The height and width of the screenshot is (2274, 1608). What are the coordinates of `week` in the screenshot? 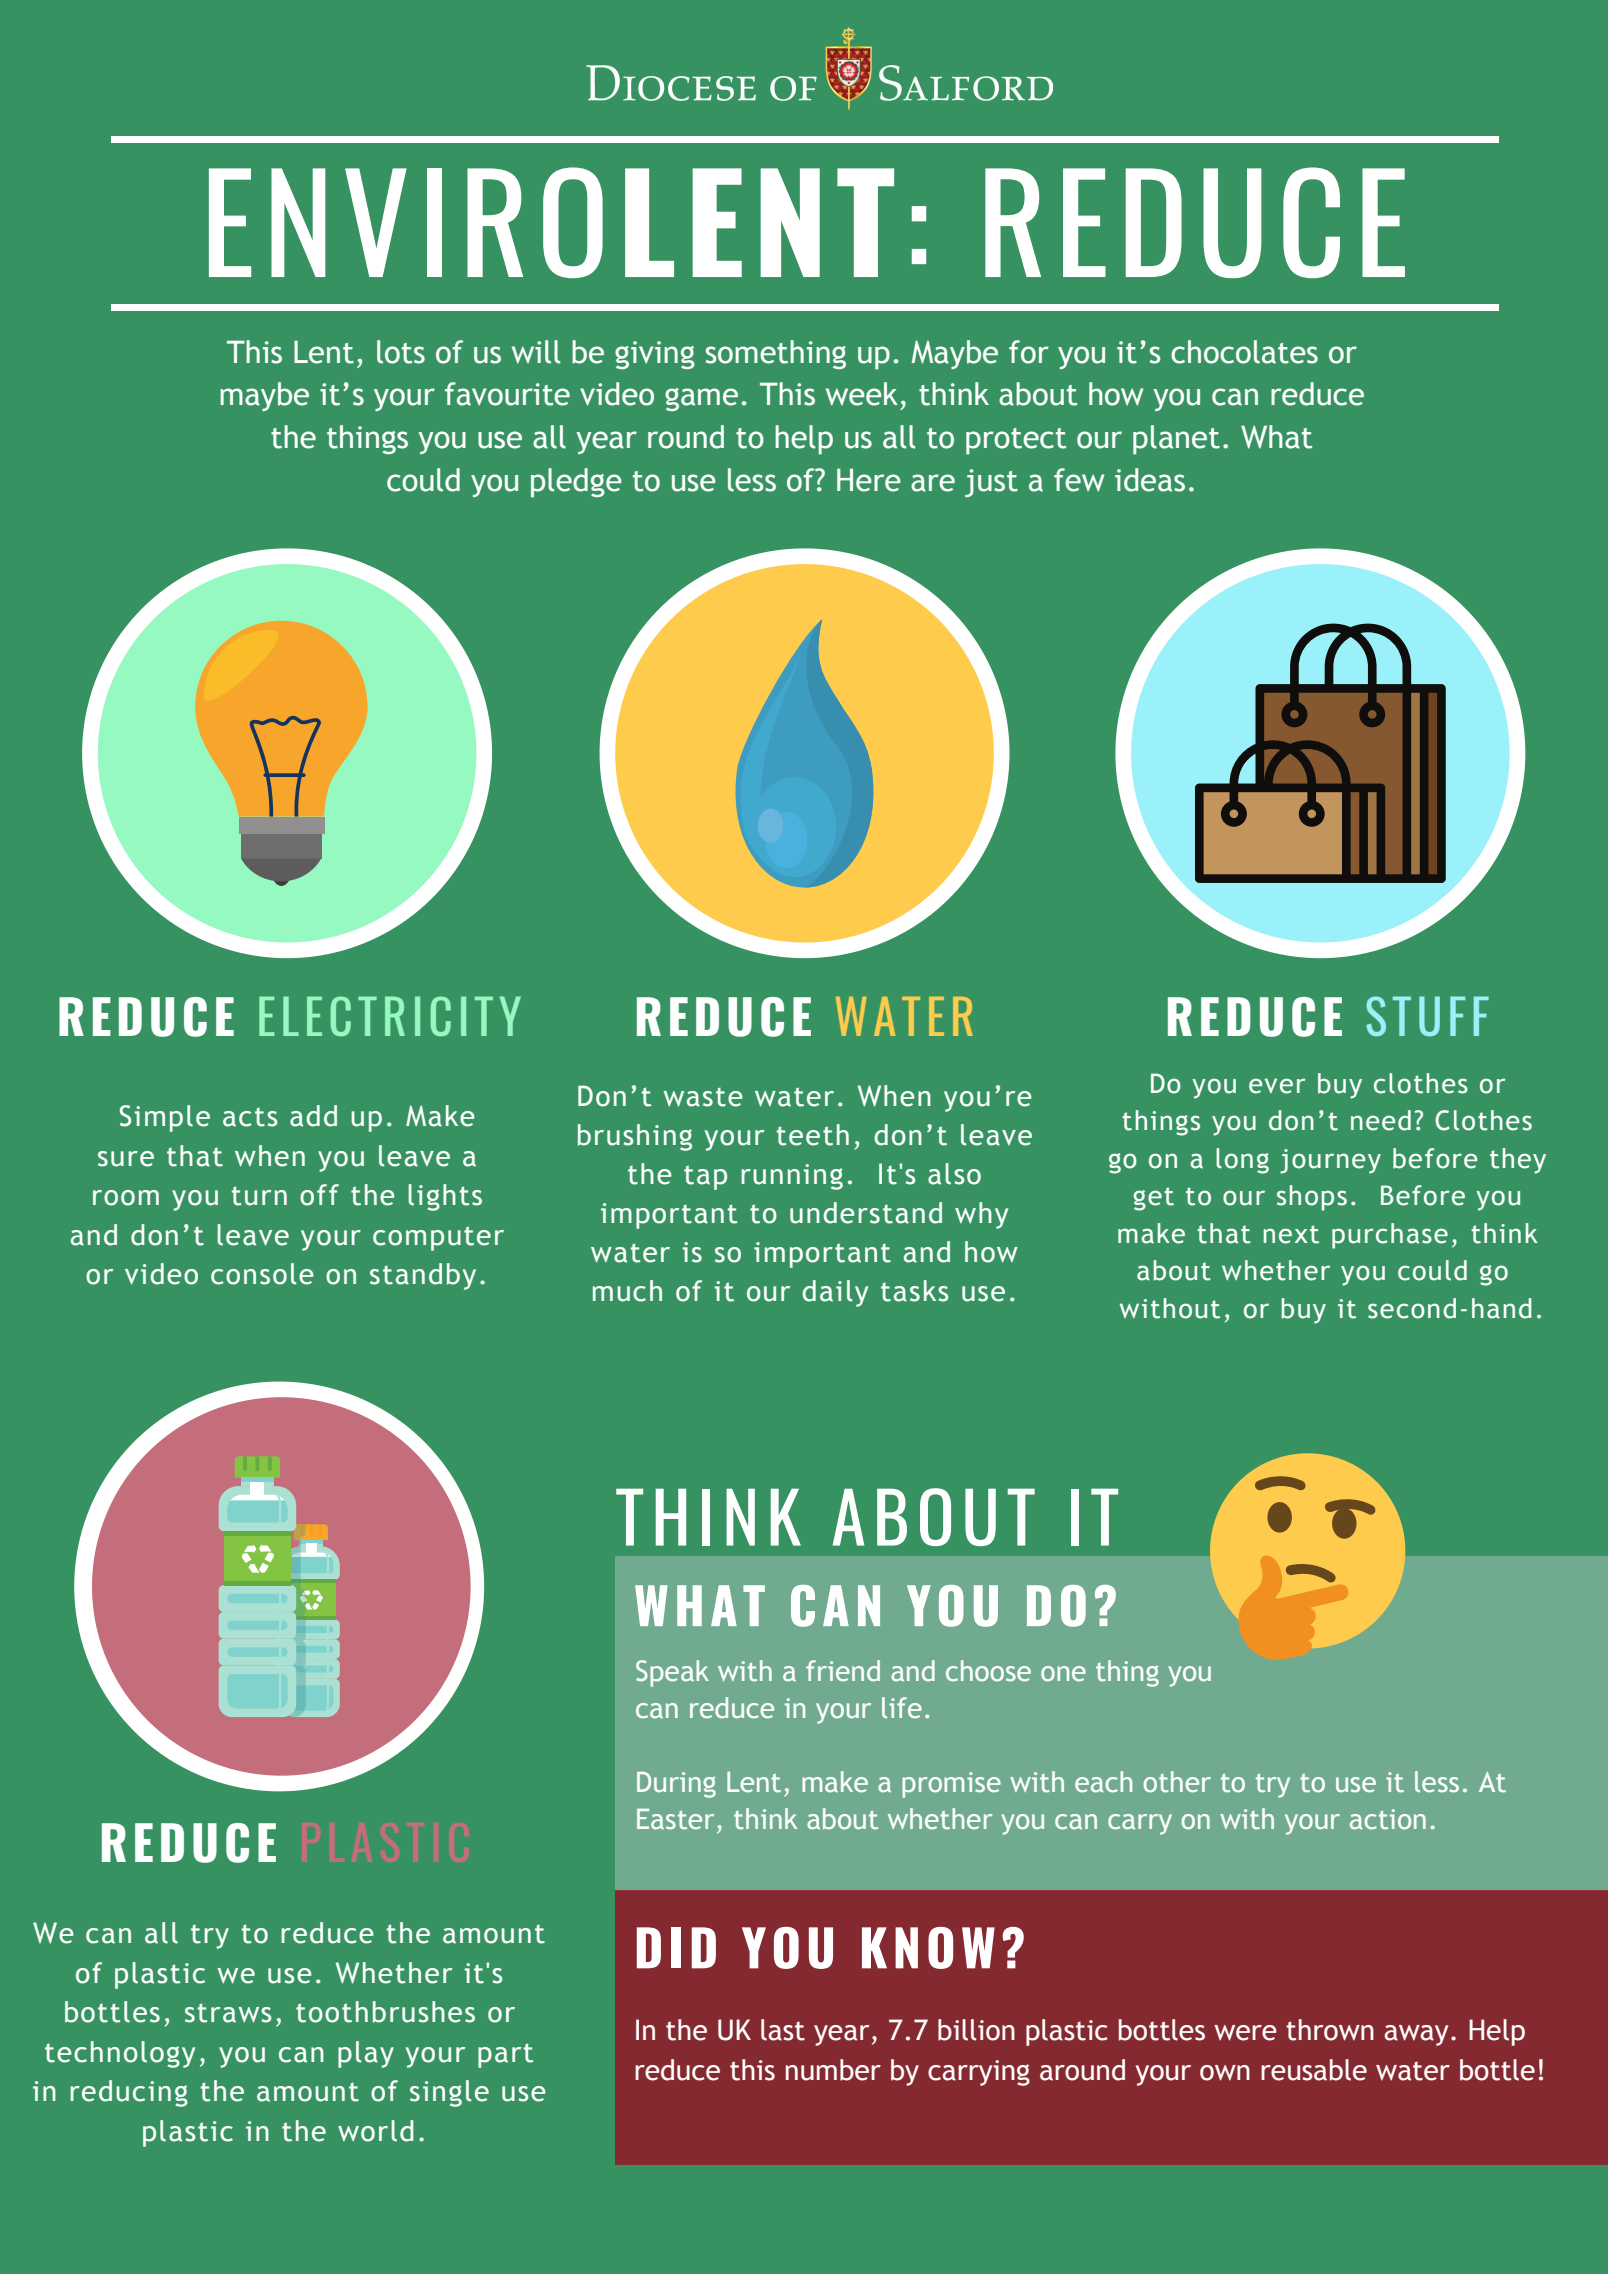 It's located at (862, 394).
